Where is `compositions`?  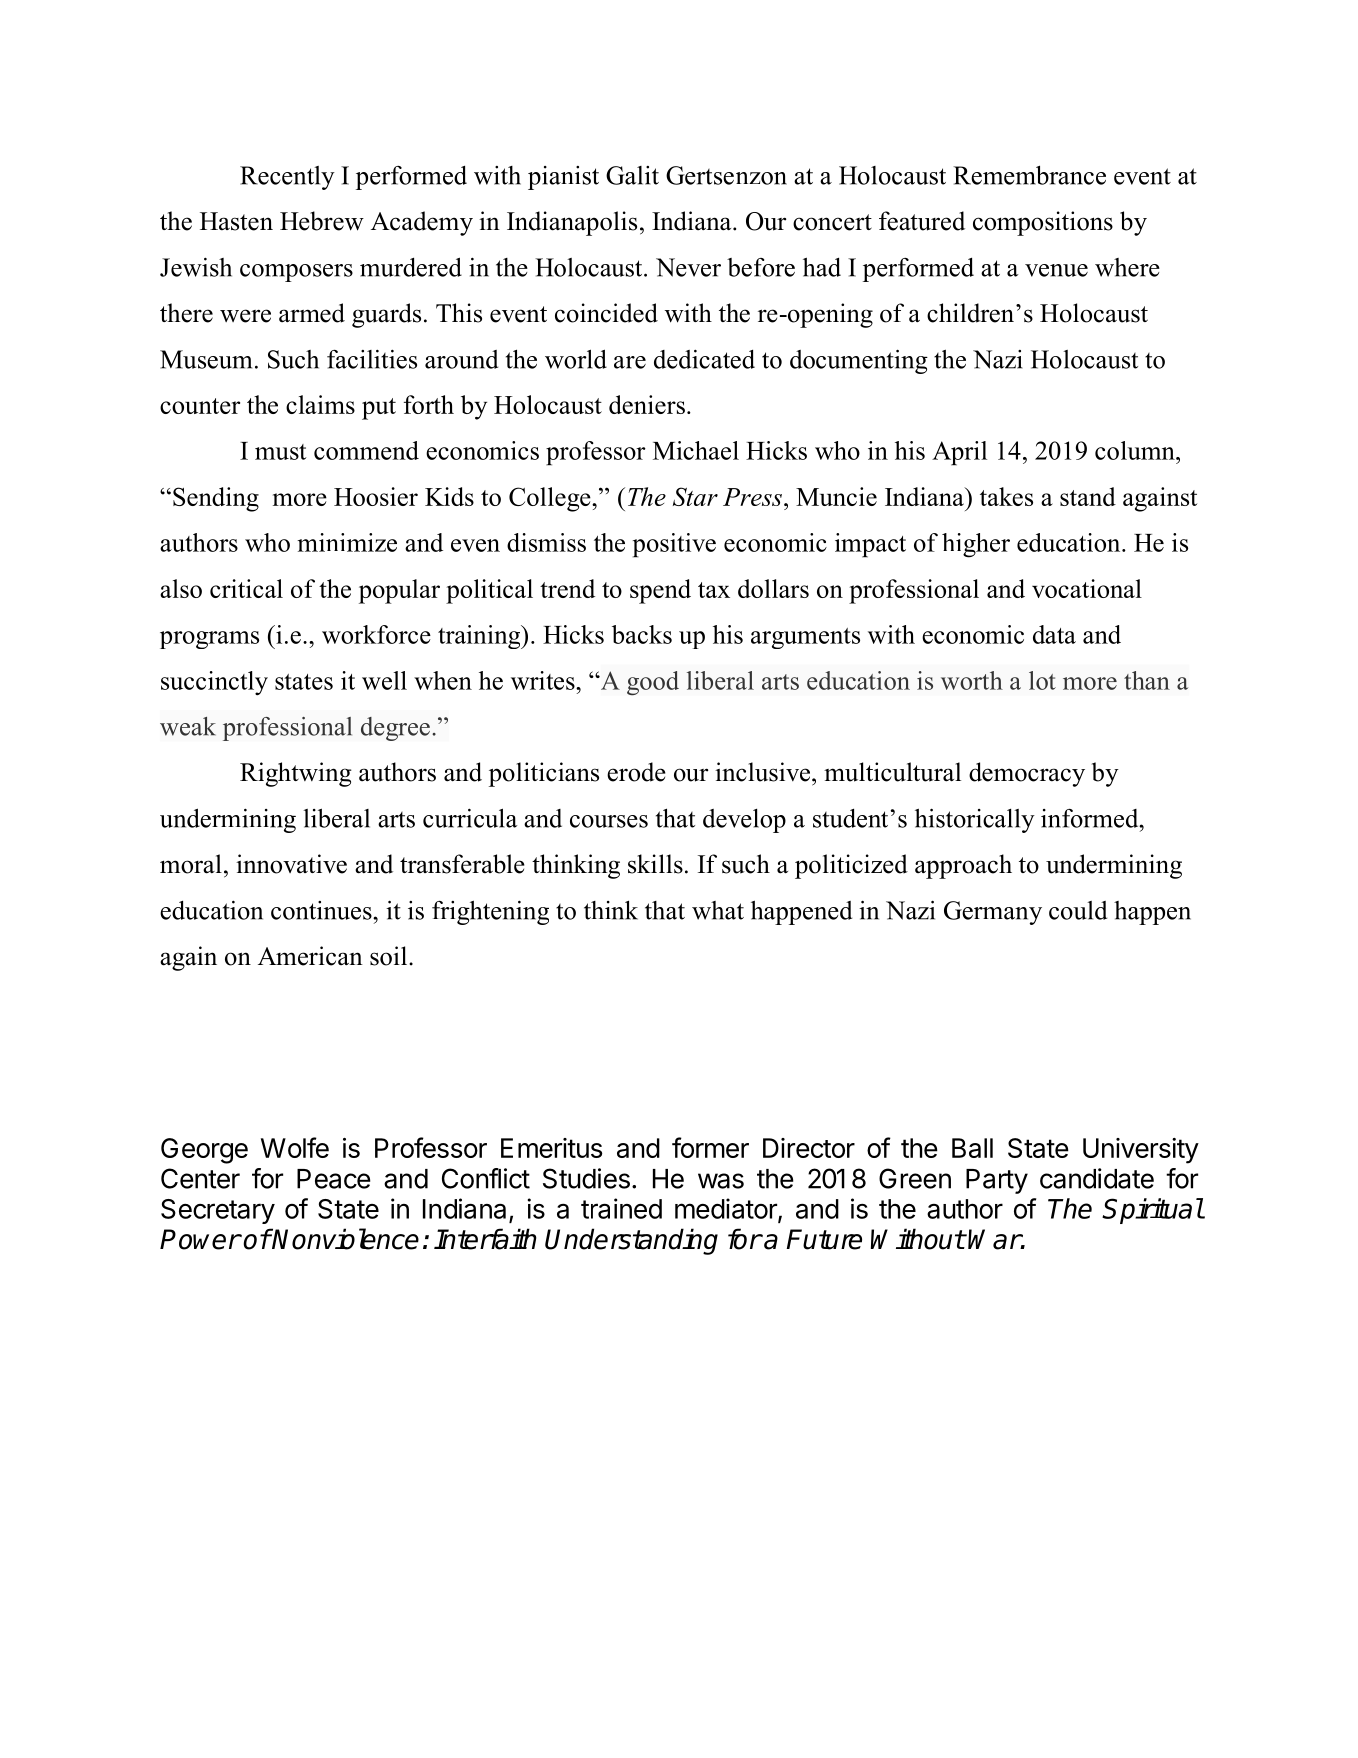 compositions is located at coordinates (1043, 223).
